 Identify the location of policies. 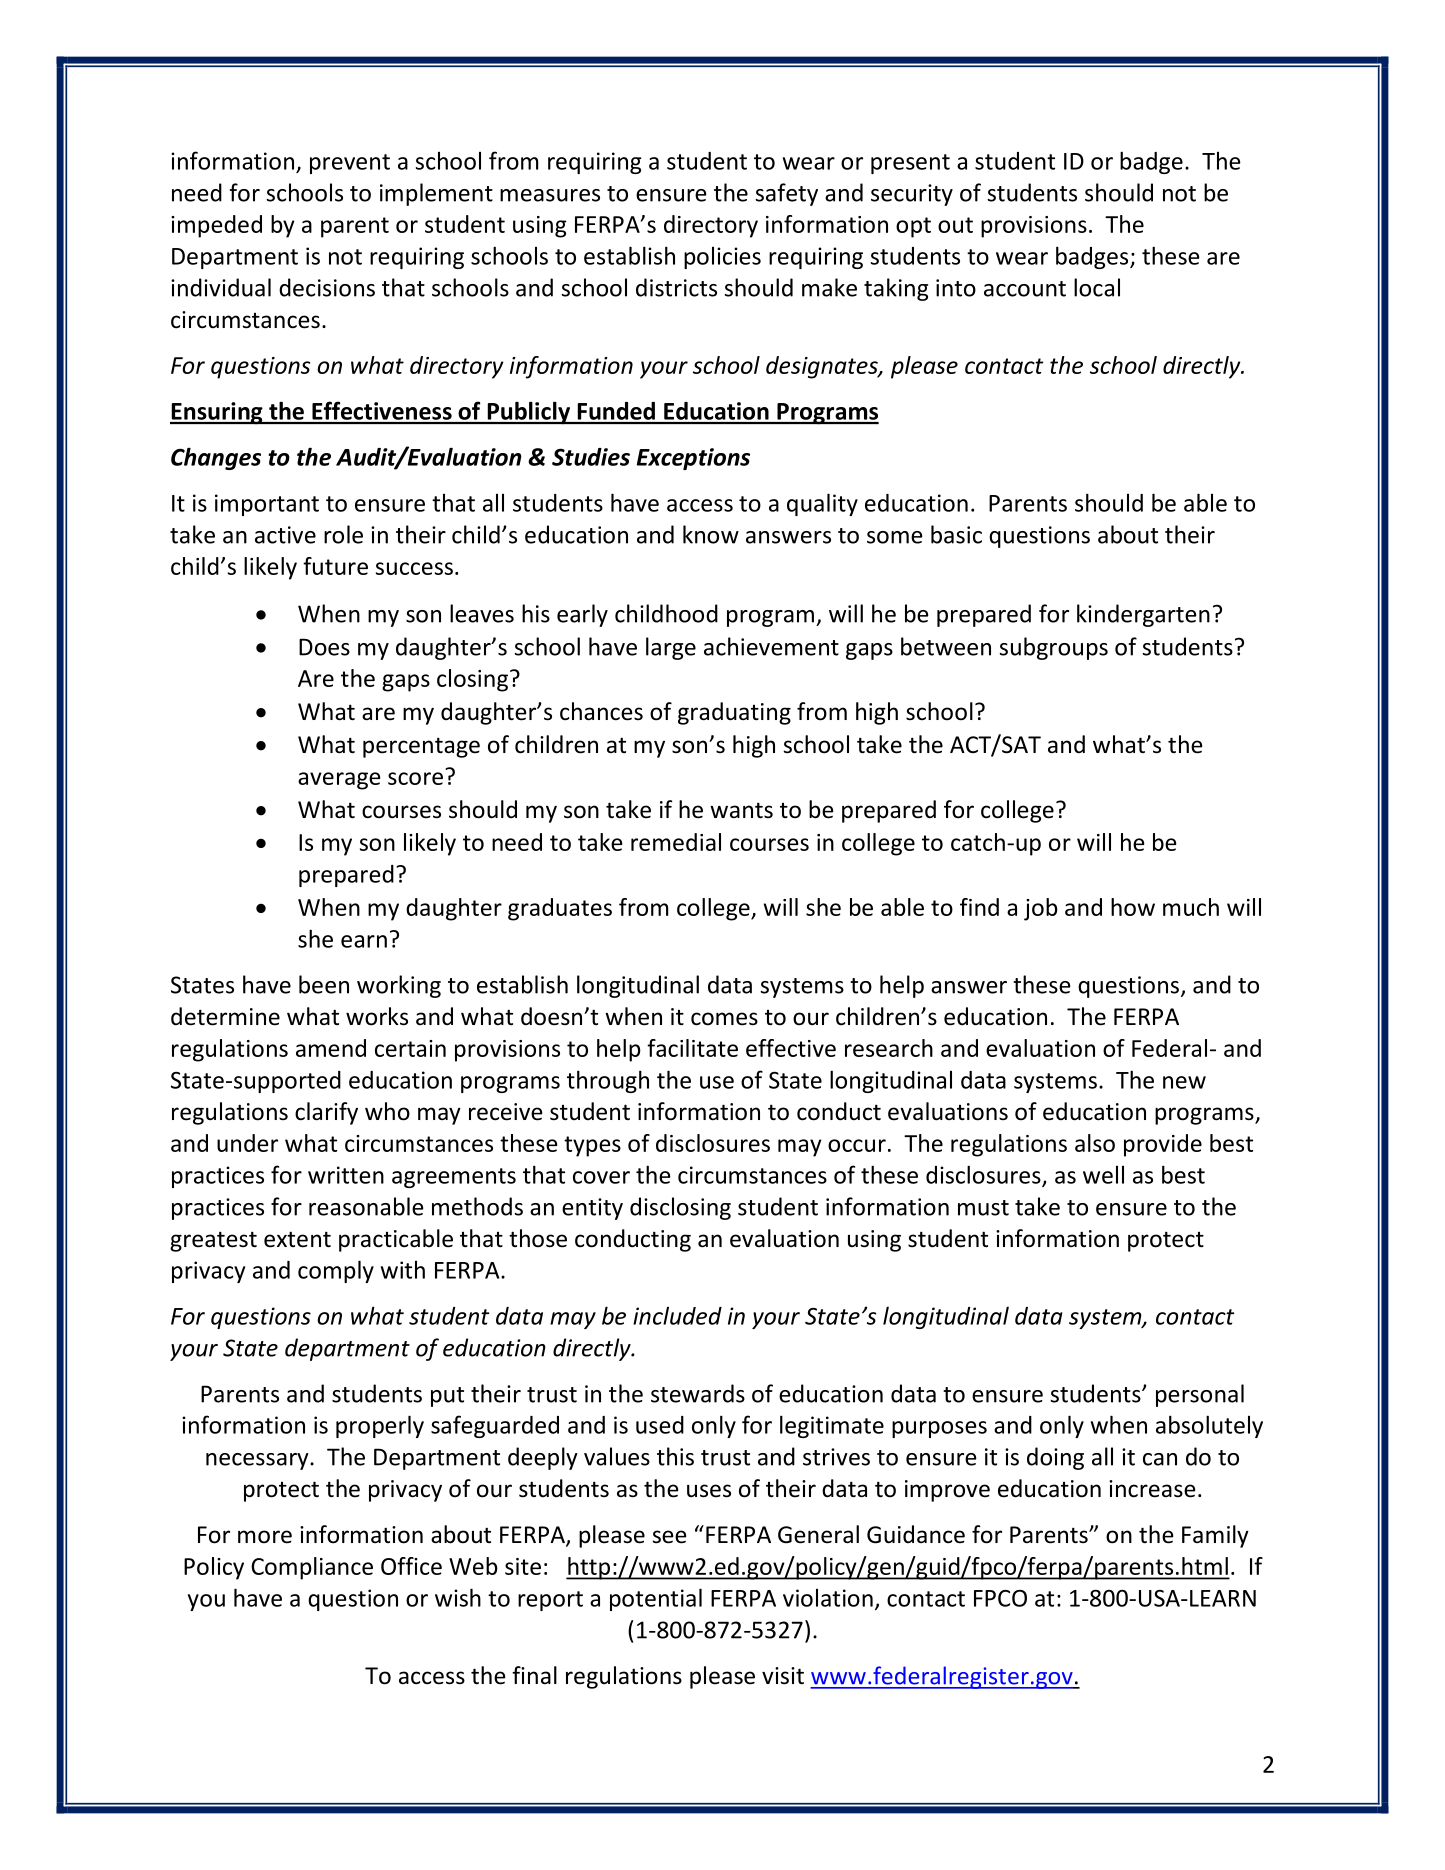
(722, 258).
